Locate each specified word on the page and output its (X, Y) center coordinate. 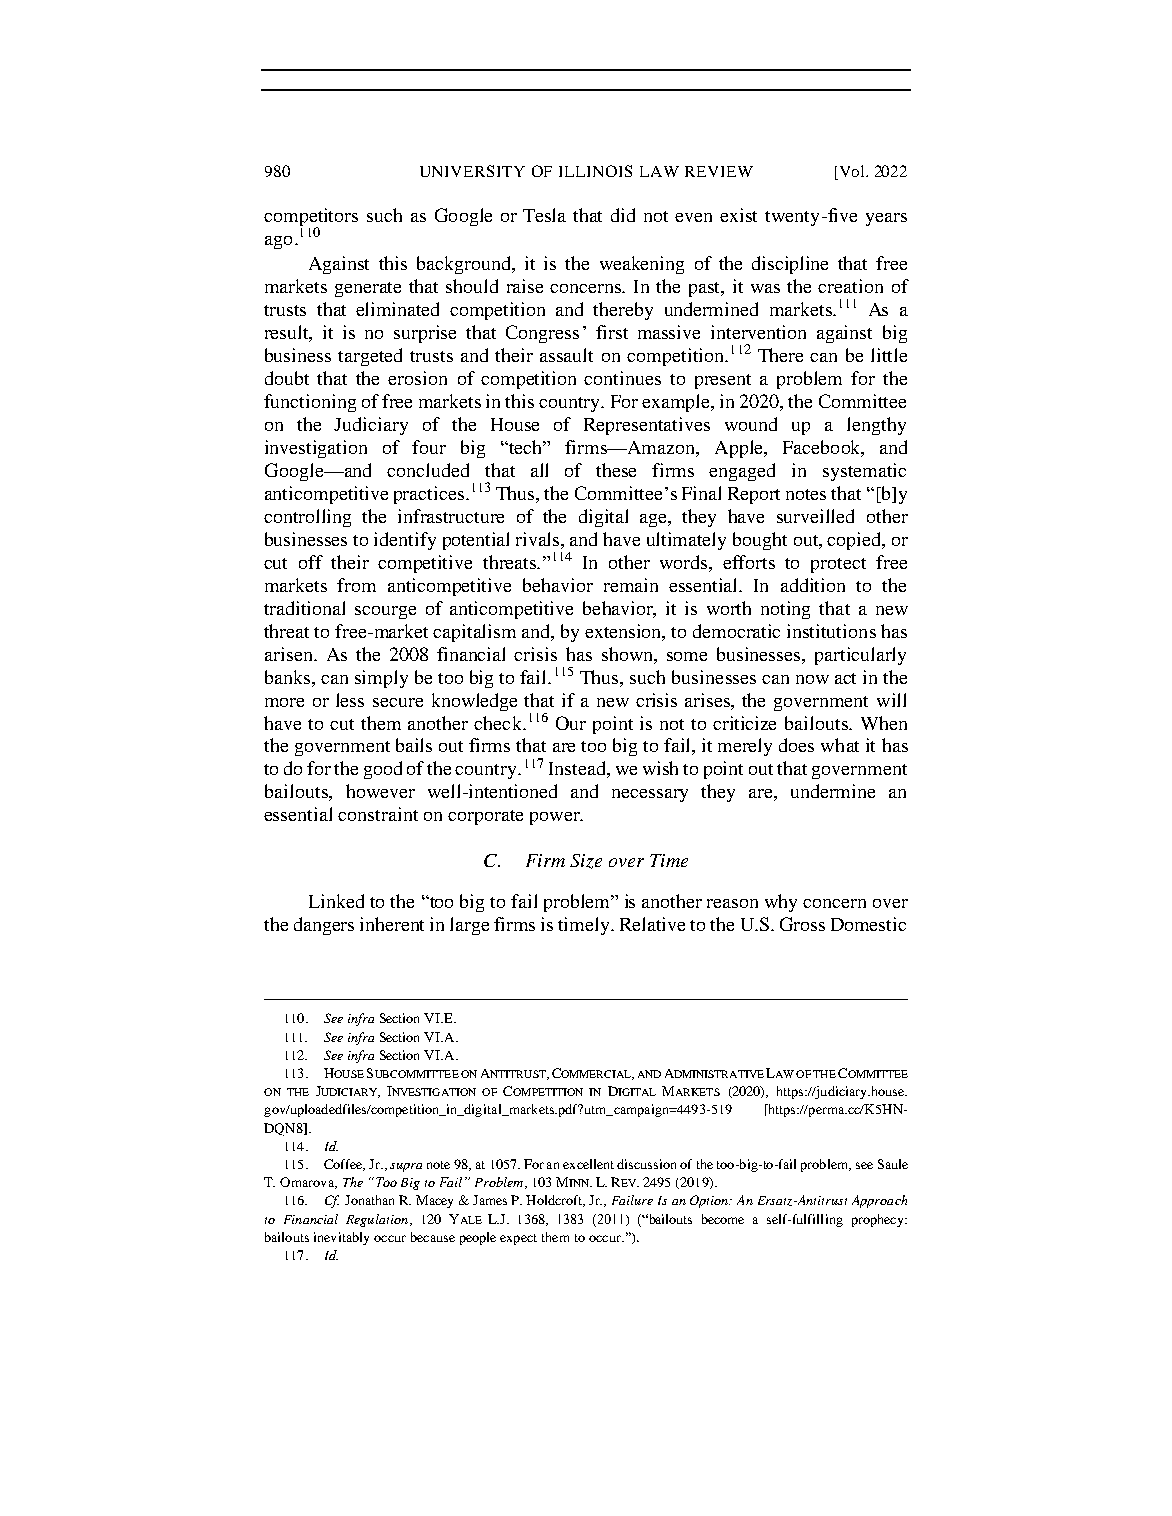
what (840, 745)
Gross (802, 924)
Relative (652, 924)
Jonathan (369, 1200)
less (350, 700)
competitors (311, 218)
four (429, 447)
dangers (324, 926)
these (616, 470)
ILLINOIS (595, 171)
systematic (864, 472)
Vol (853, 171)
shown (628, 654)
